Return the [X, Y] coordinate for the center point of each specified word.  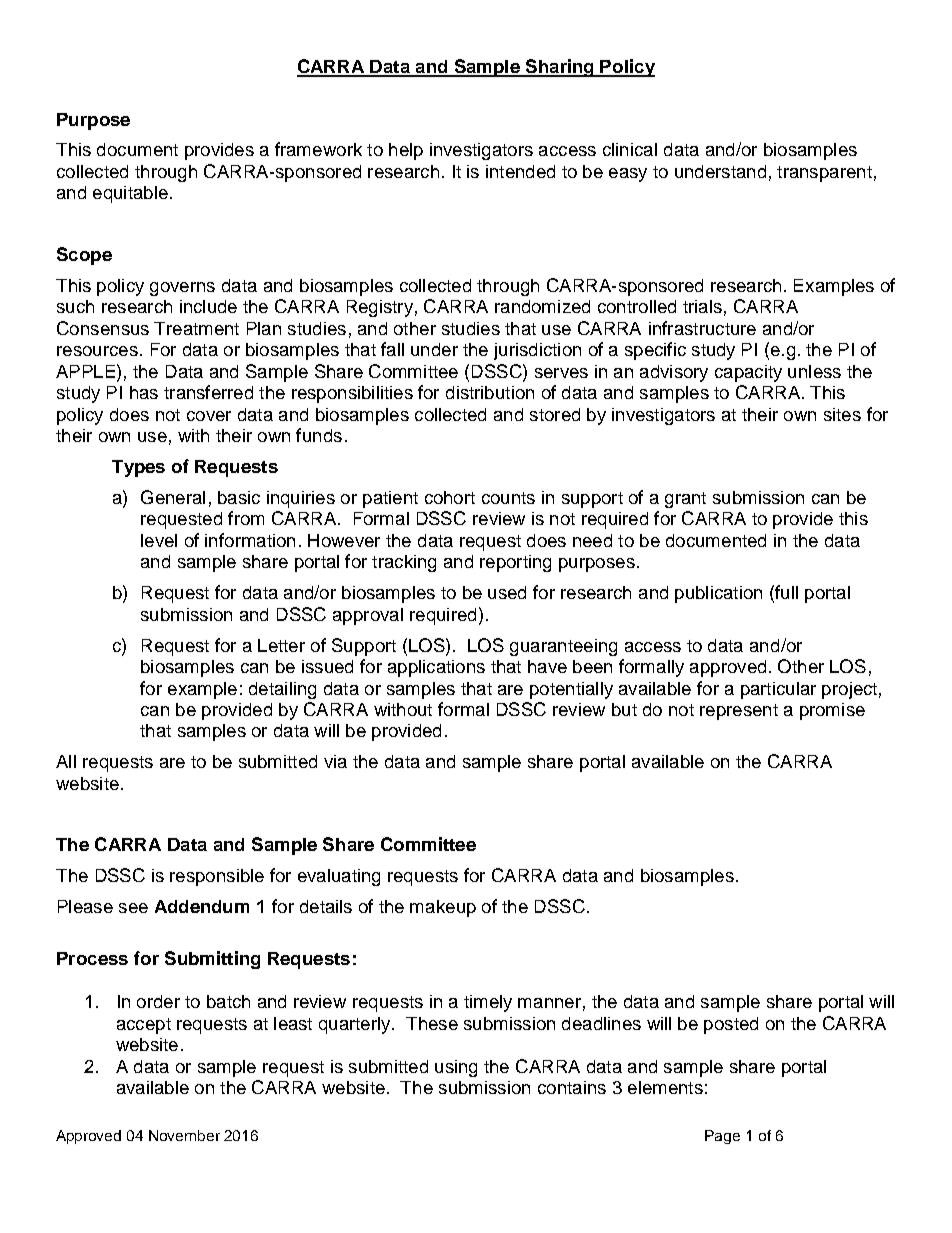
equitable [130, 194]
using [456, 1068]
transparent [824, 174]
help [406, 151]
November [184, 1135]
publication [718, 594]
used [507, 592]
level [159, 540]
